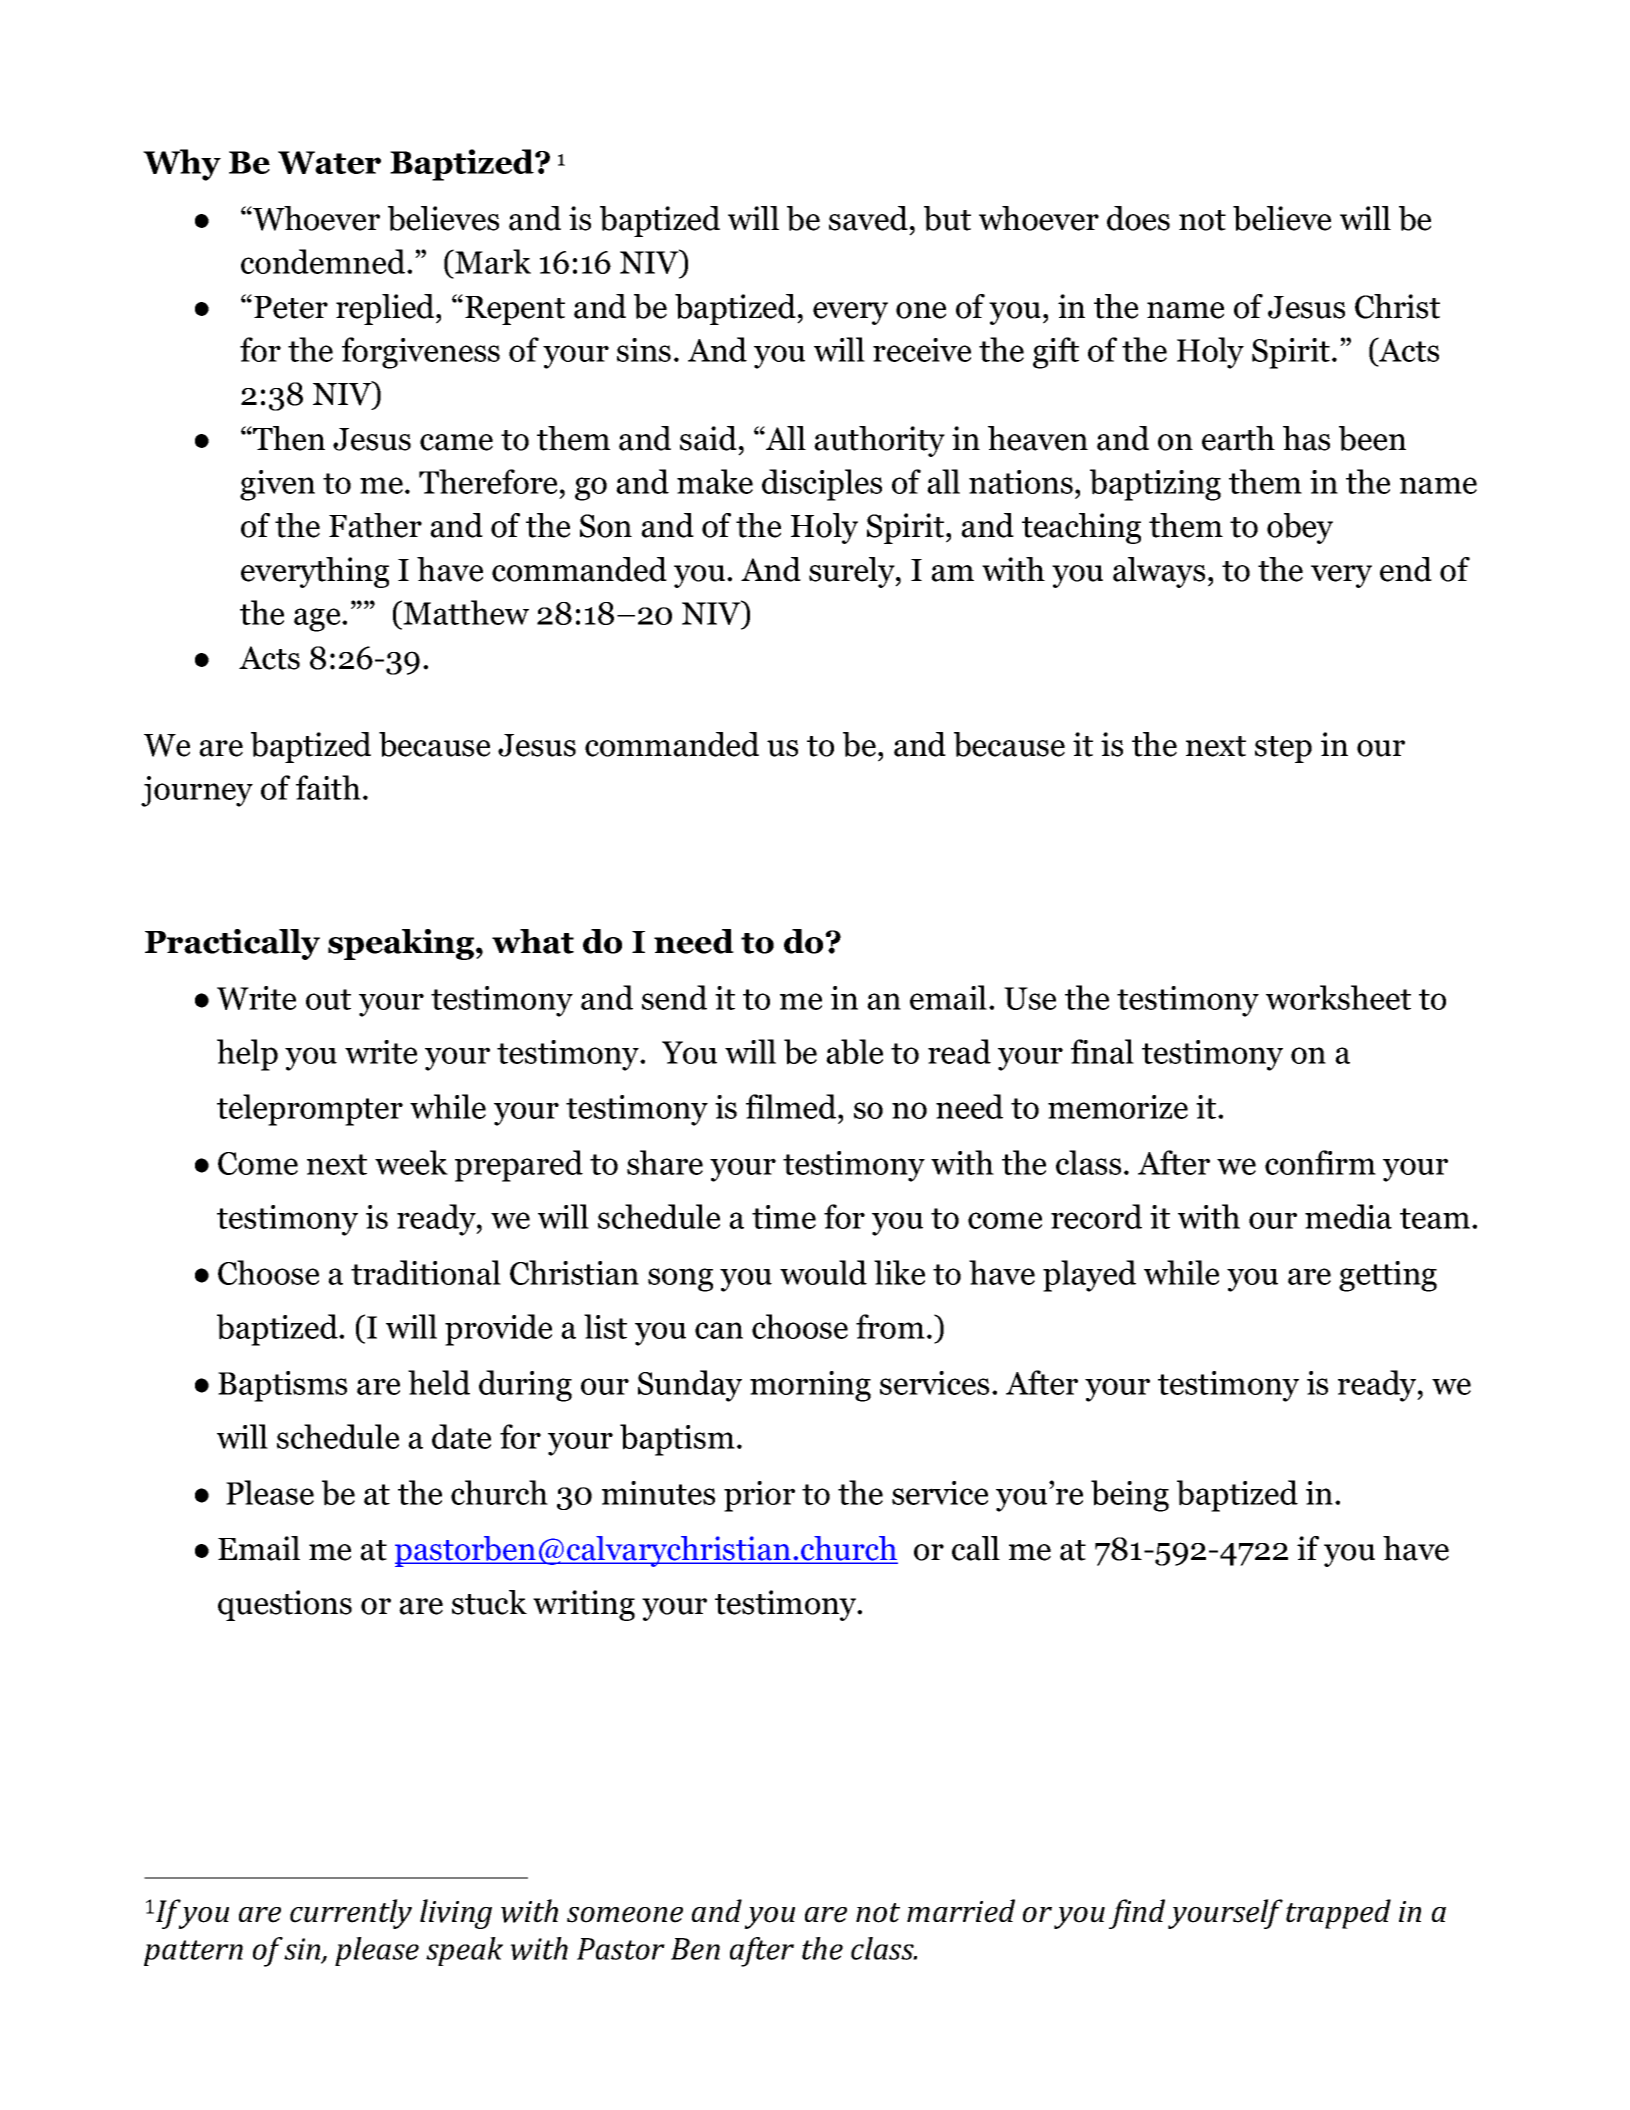  Describe the element at coordinates (1138, 218) in the screenshot. I see `does` at that location.
